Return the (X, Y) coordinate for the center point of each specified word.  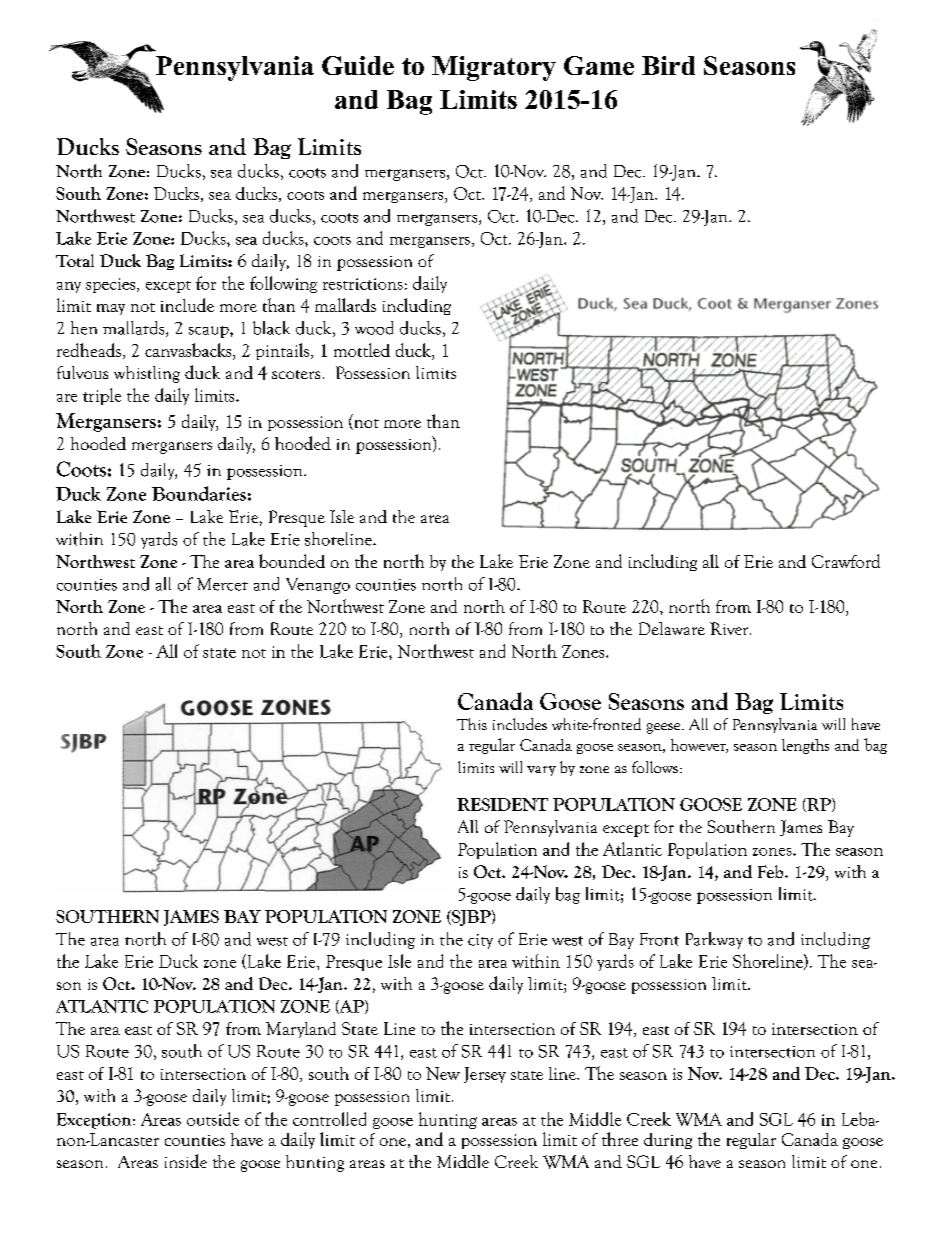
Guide (358, 65)
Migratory (494, 68)
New (443, 1073)
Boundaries (199, 493)
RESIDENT (502, 804)
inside (186, 1161)
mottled (362, 350)
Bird (668, 65)
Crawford (846, 561)
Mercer (222, 584)
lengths (805, 746)
